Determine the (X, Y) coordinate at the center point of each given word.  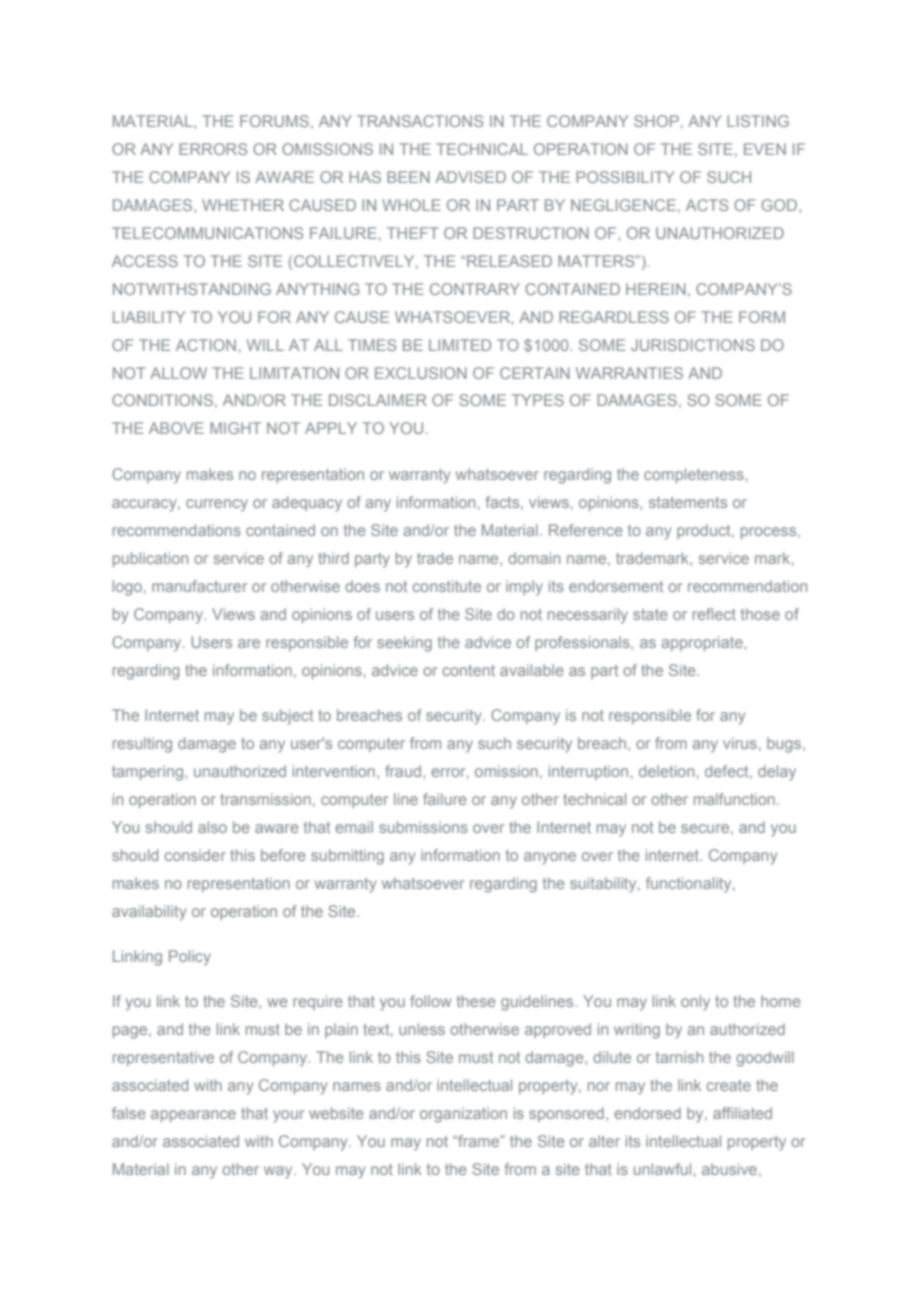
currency (217, 505)
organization (463, 1115)
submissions (423, 827)
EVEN (765, 149)
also (212, 827)
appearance (193, 1116)
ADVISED (470, 177)
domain (534, 558)
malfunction (734, 799)
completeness (694, 475)
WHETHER (243, 205)
